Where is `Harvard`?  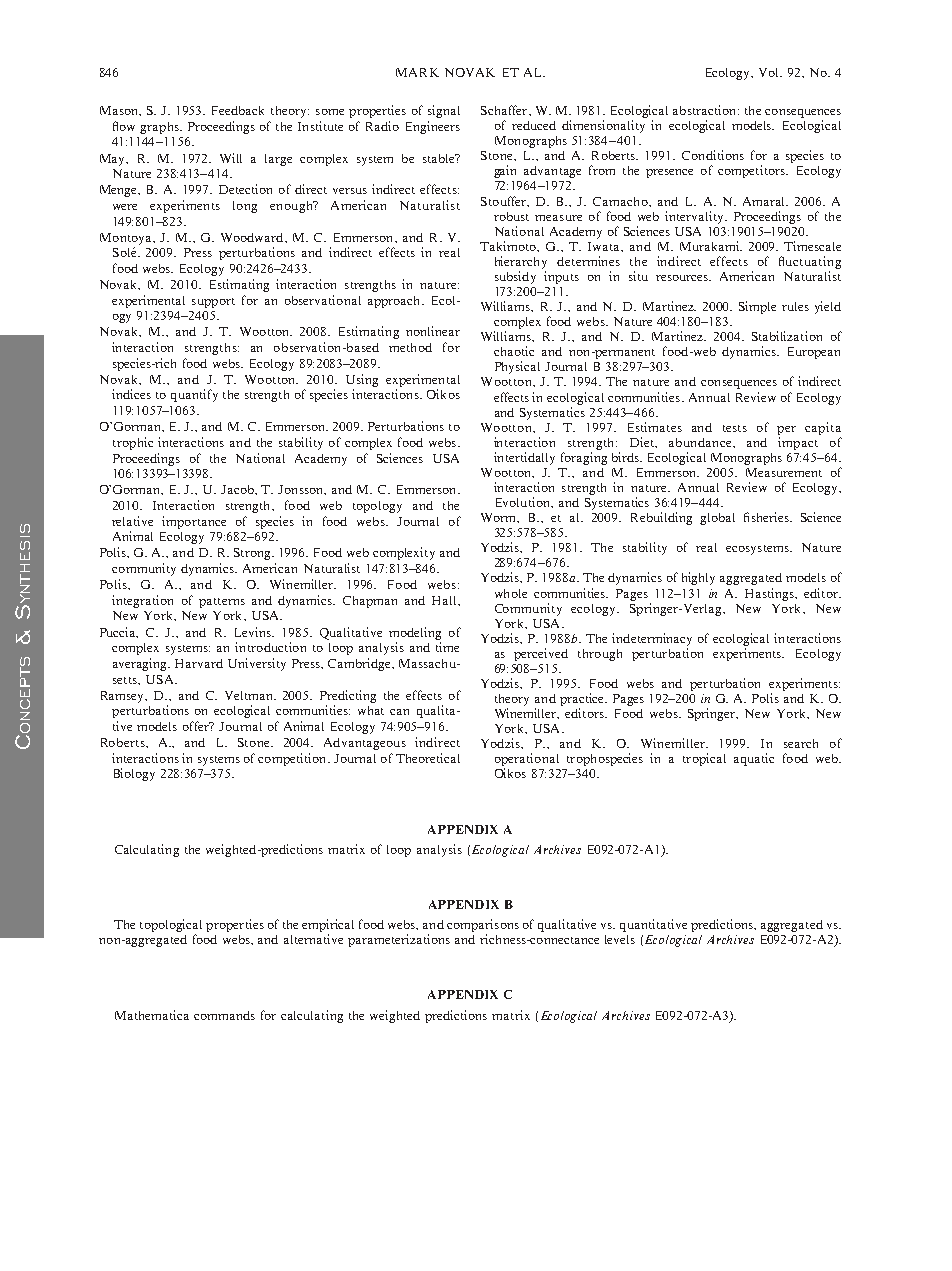 Harvard is located at coordinates (199, 663).
